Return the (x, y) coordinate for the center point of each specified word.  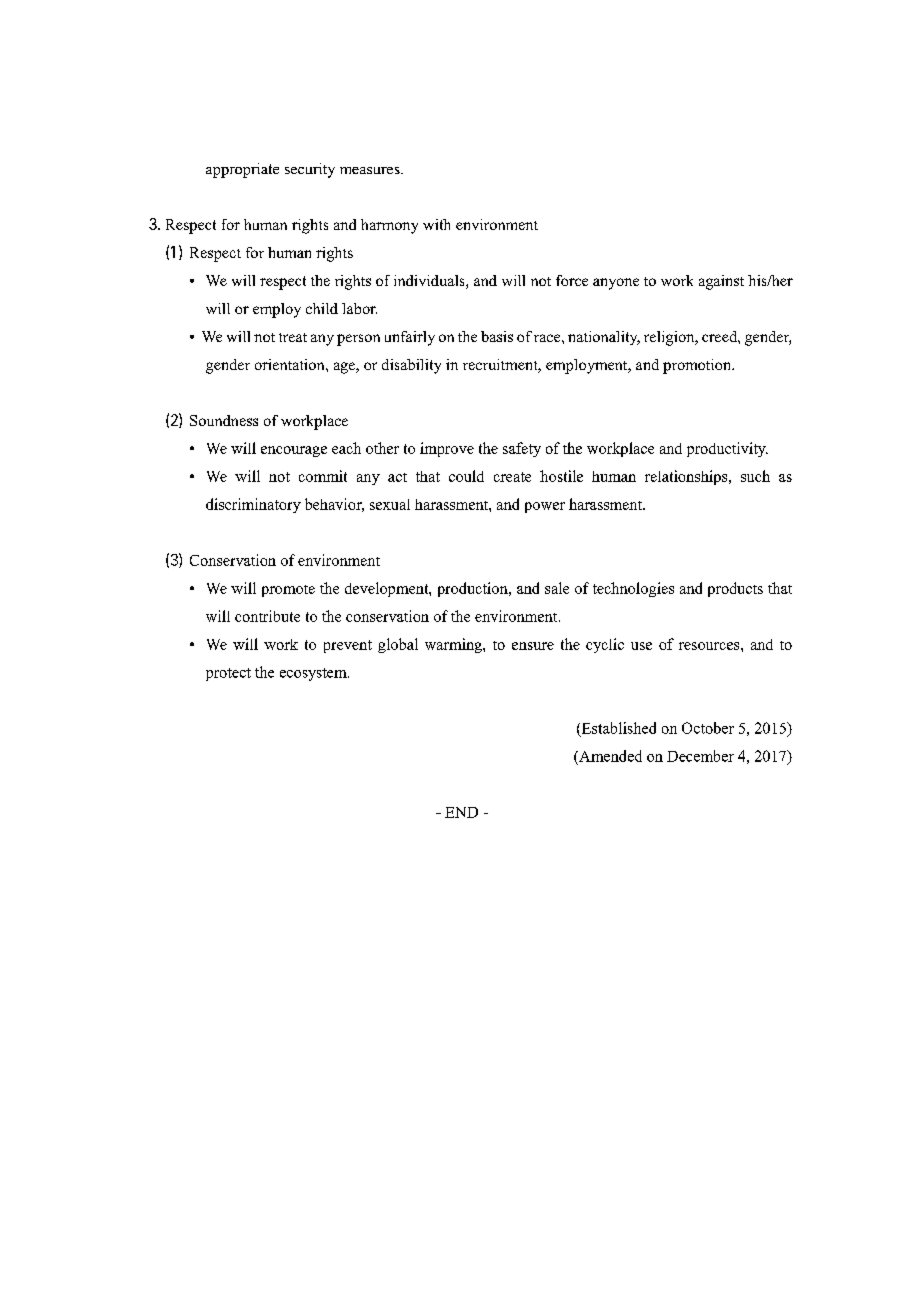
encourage (294, 451)
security (310, 170)
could (466, 476)
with (436, 224)
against (721, 282)
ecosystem (314, 674)
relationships (687, 477)
